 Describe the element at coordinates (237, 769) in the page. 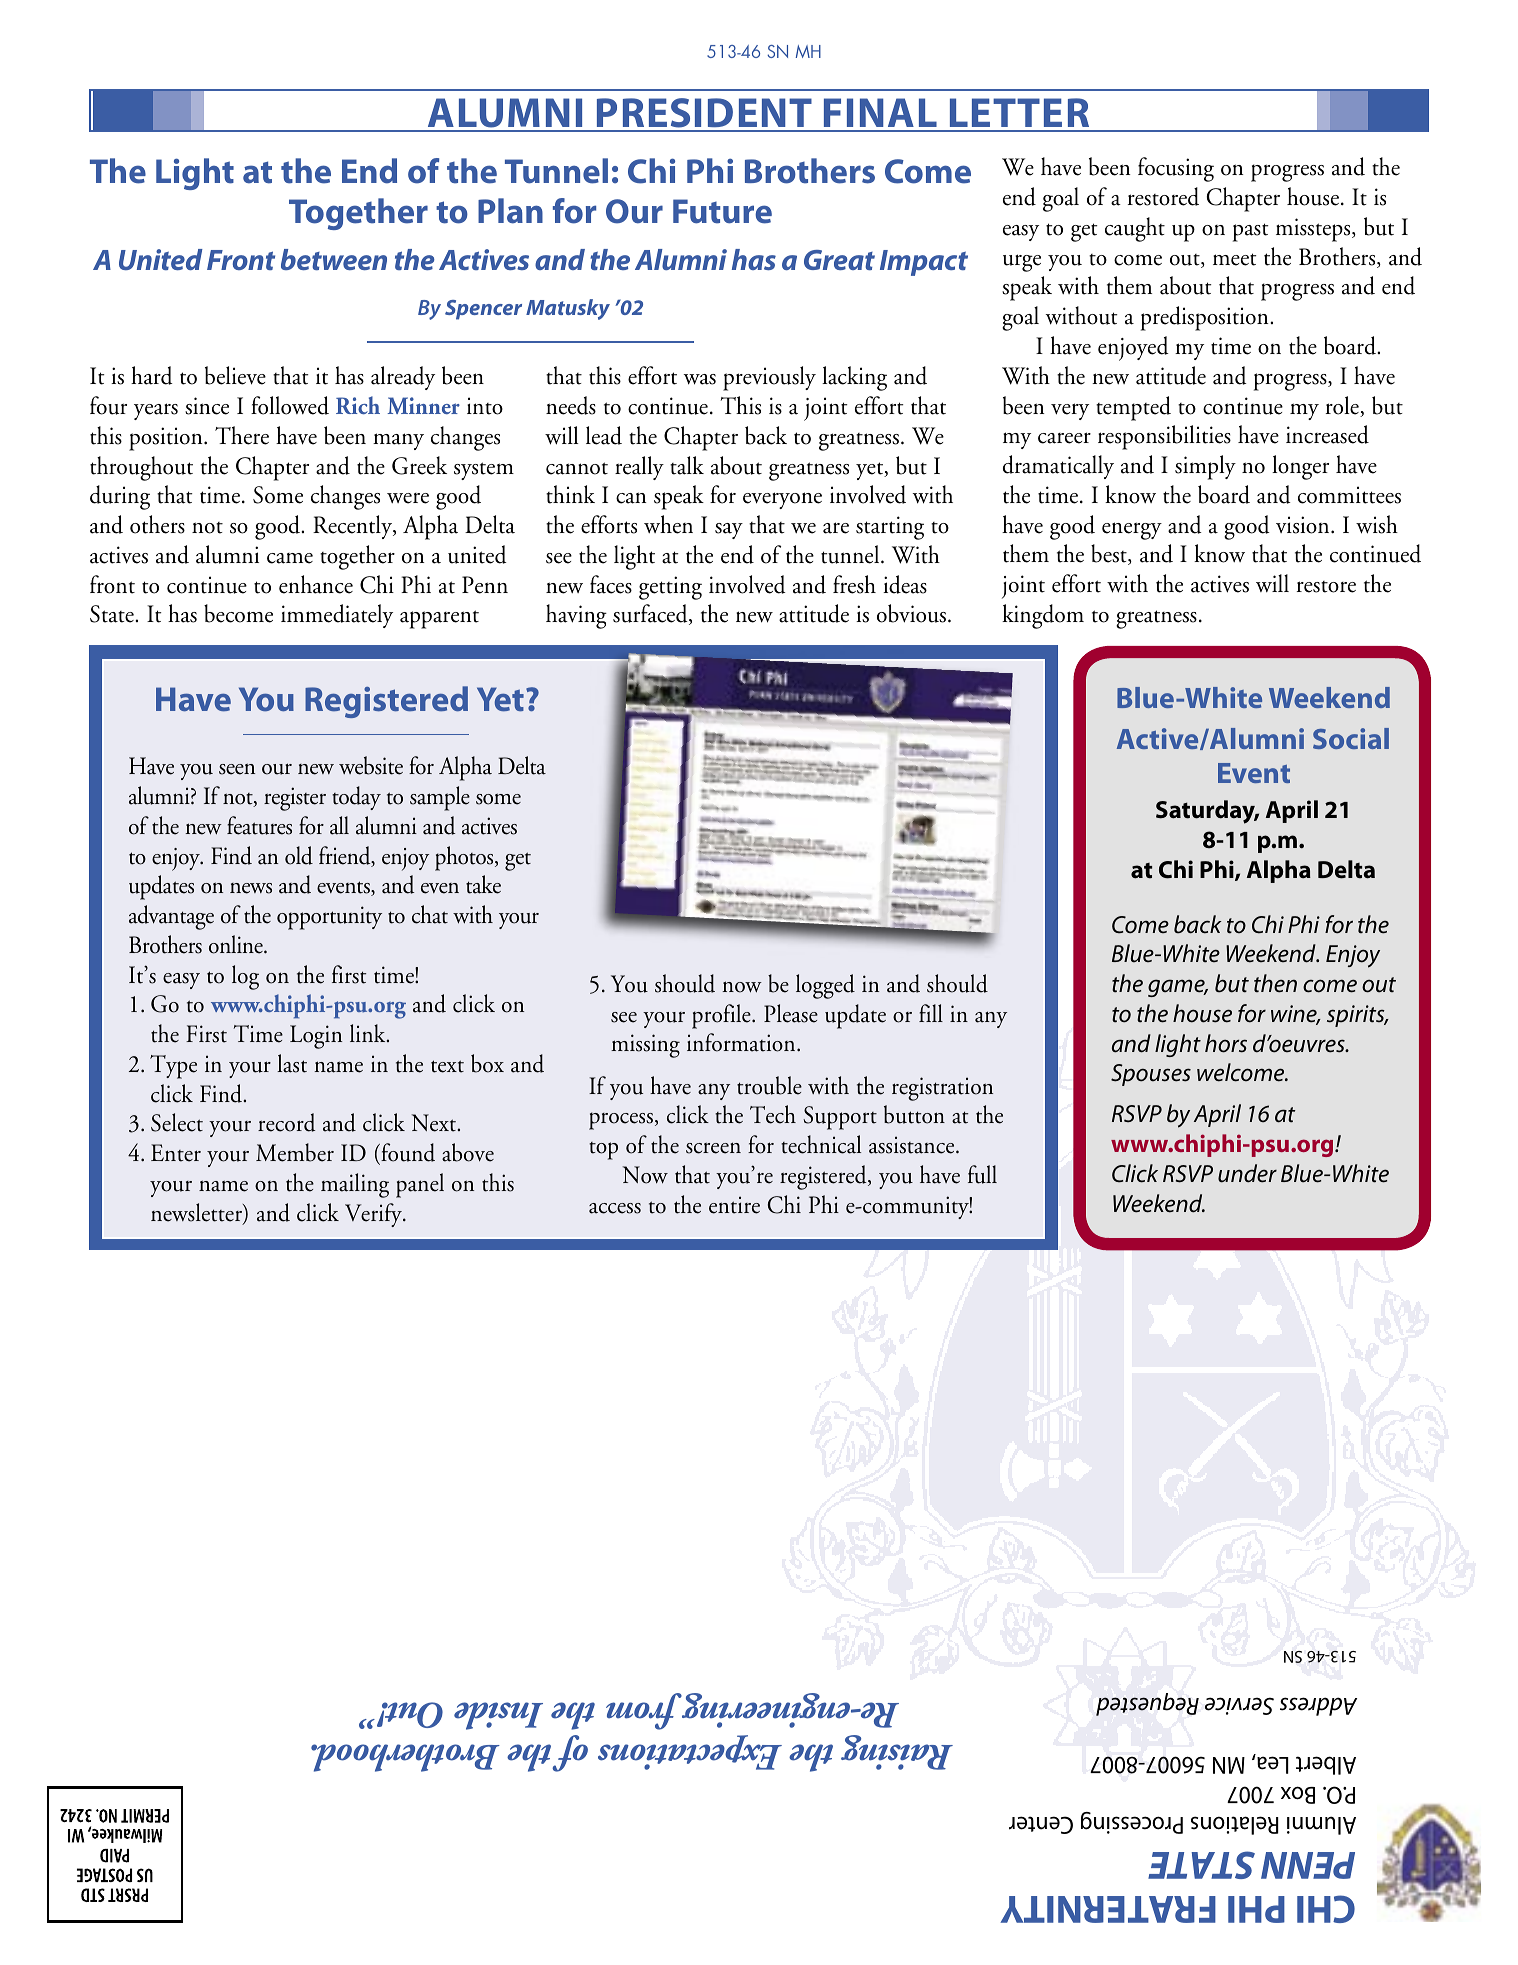

I see `seen` at that location.
